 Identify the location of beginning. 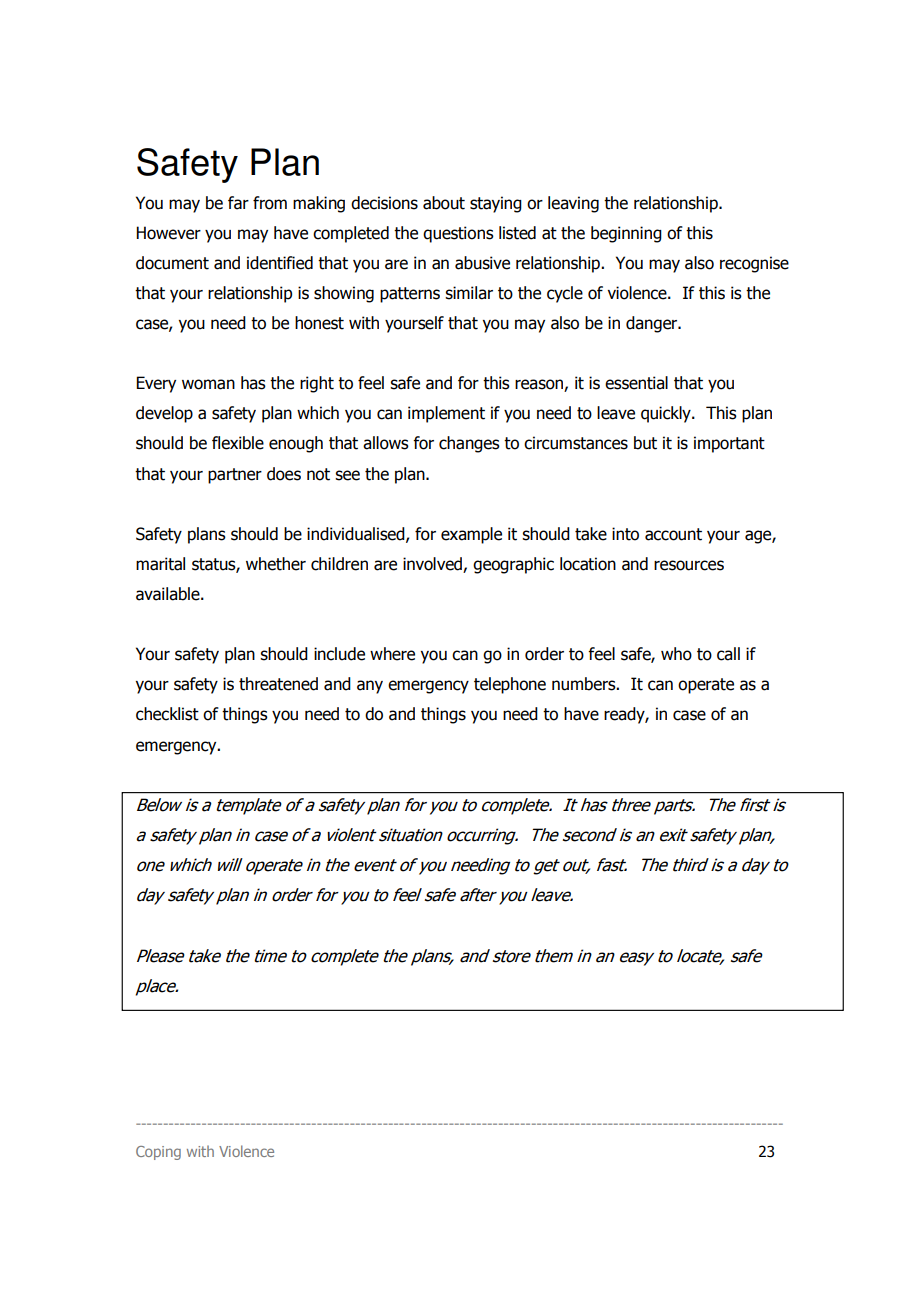
(626, 234).
